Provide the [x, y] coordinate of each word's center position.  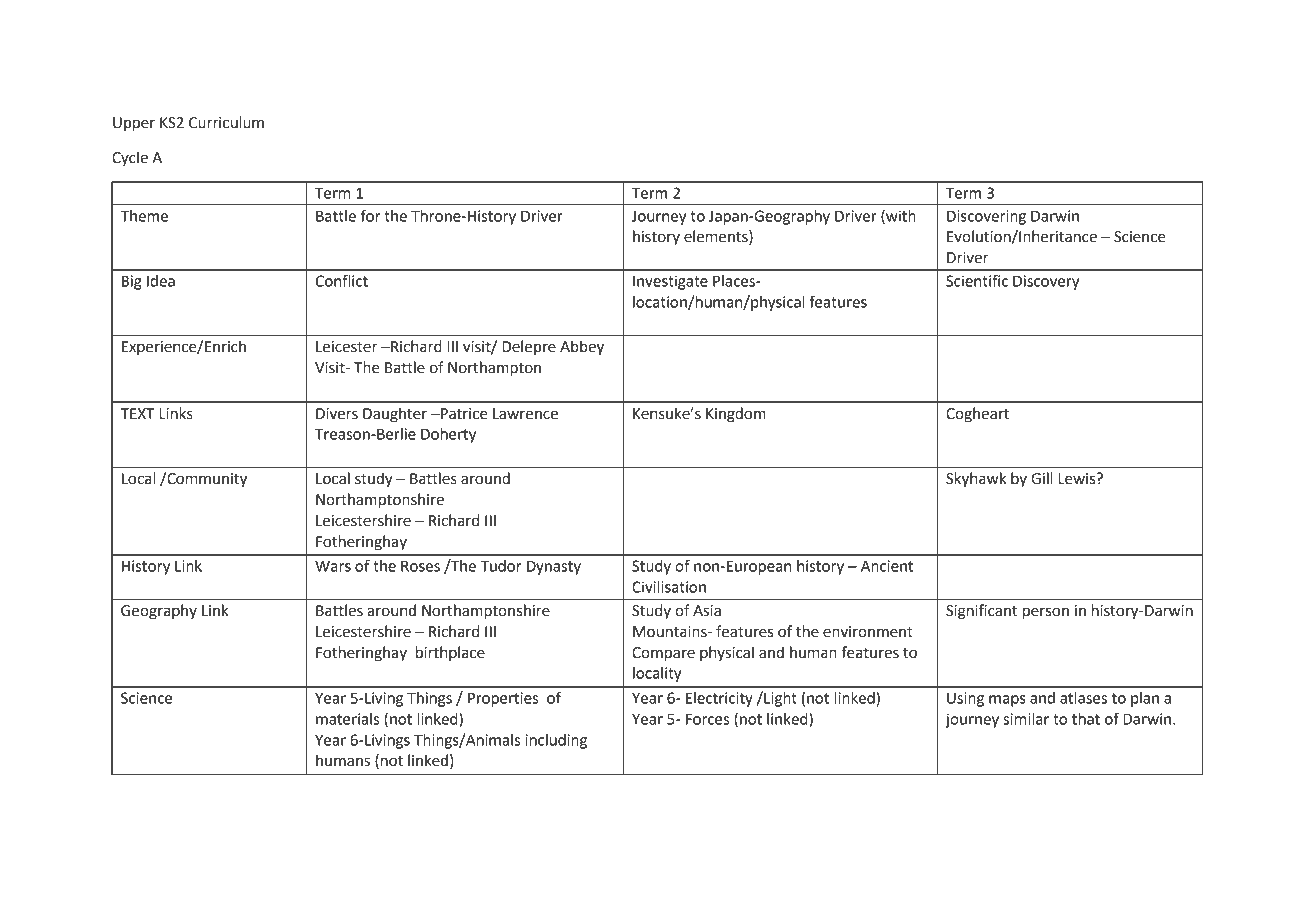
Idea [161, 281]
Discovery [1046, 282]
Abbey [582, 348]
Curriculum [226, 122]
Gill [1042, 478]
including [556, 741]
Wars [333, 566]
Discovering [986, 217]
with [900, 217]
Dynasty [554, 567]
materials [347, 719]
